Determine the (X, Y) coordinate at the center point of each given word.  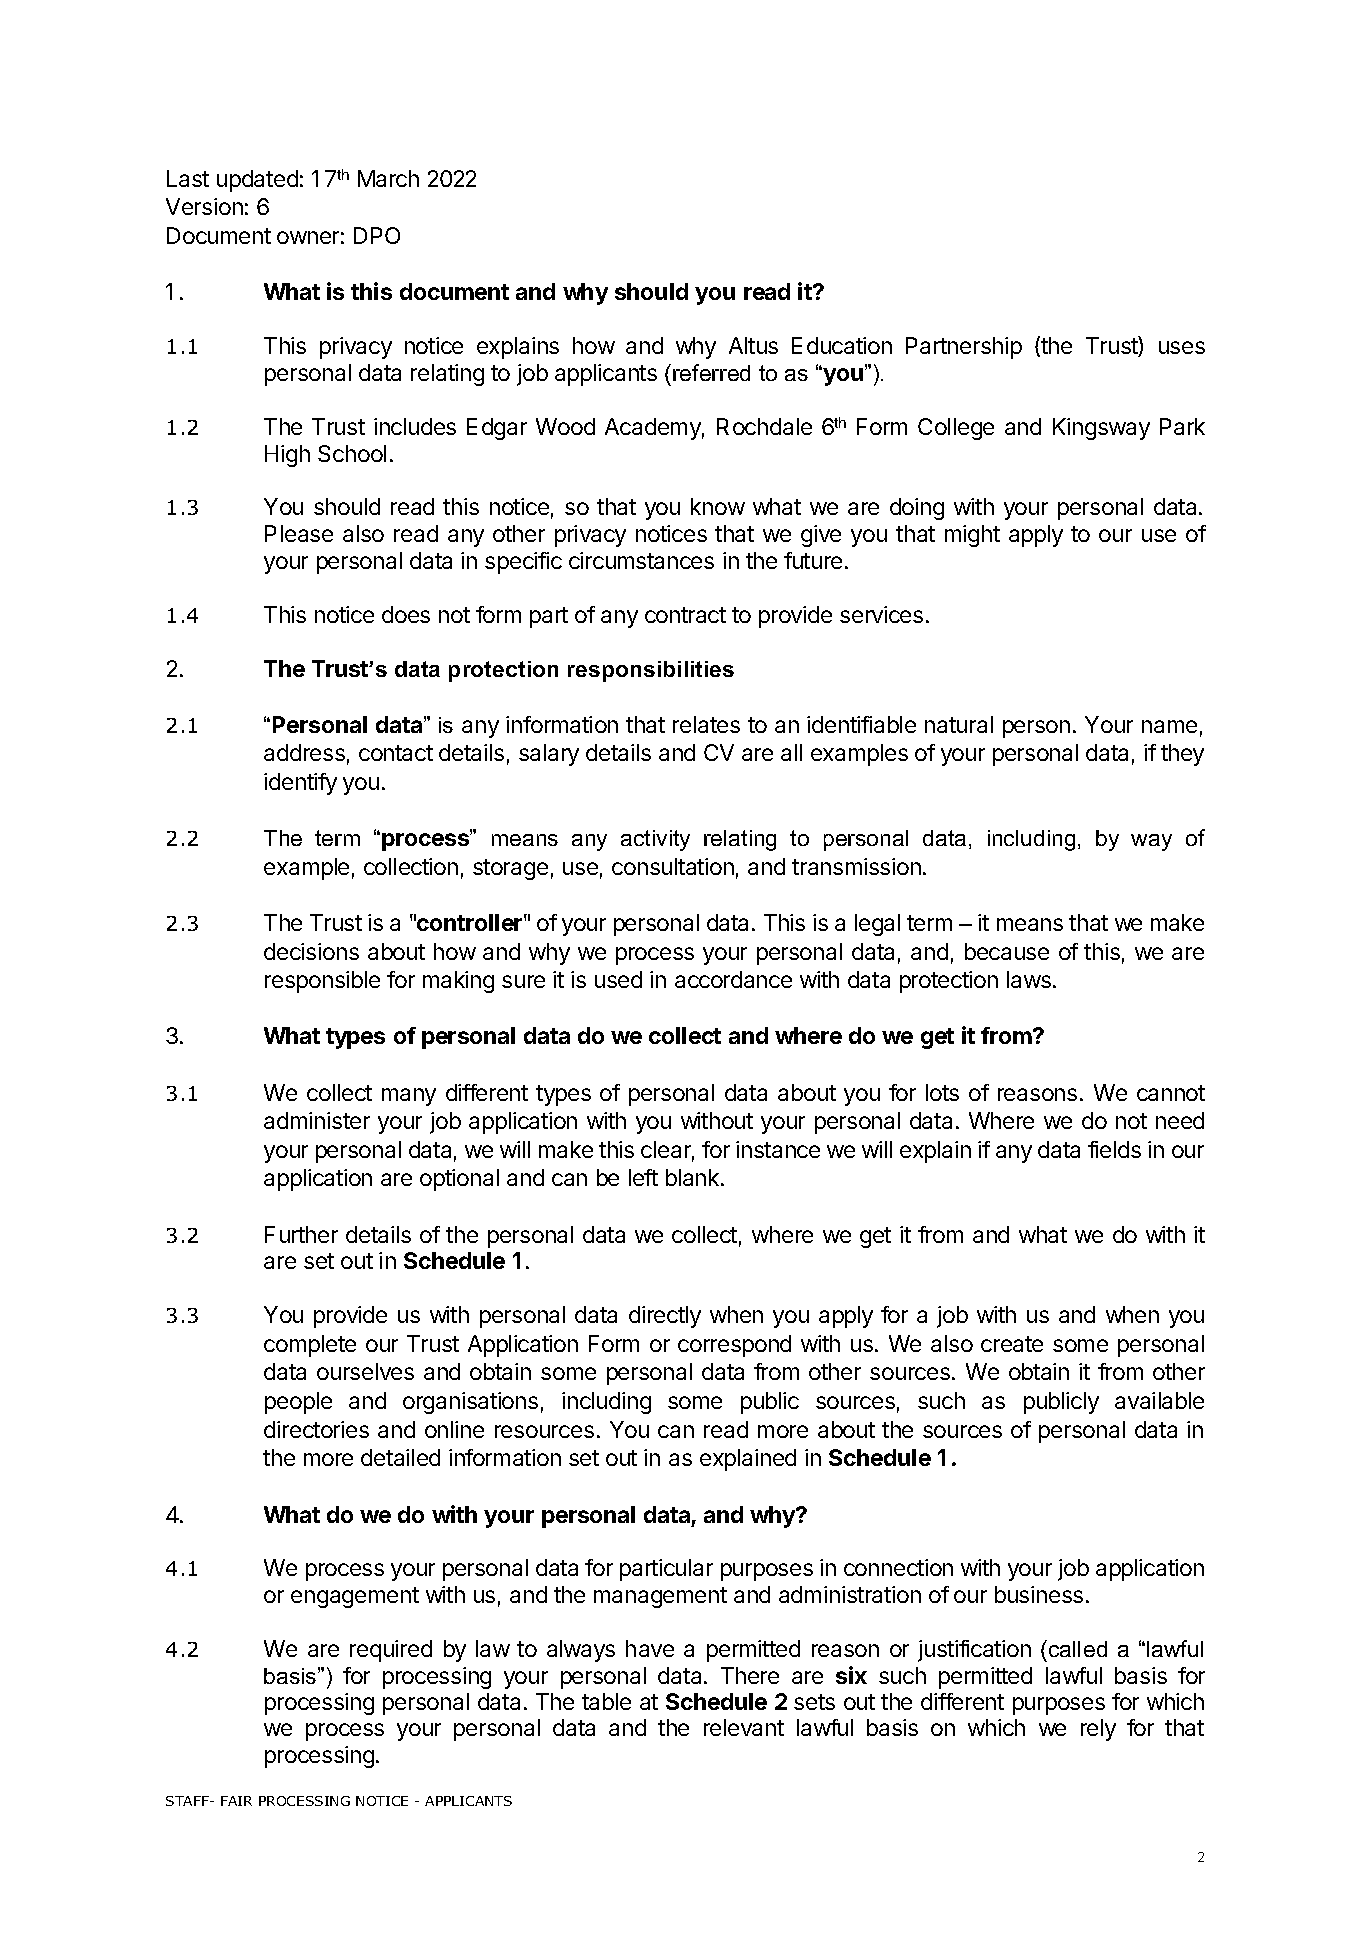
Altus (753, 345)
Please (299, 533)
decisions (311, 951)
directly (665, 1317)
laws (1029, 979)
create (1012, 1344)
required (391, 1651)
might (972, 536)
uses (1182, 347)
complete (310, 1346)
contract (685, 615)
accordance (733, 979)
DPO (377, 235)
